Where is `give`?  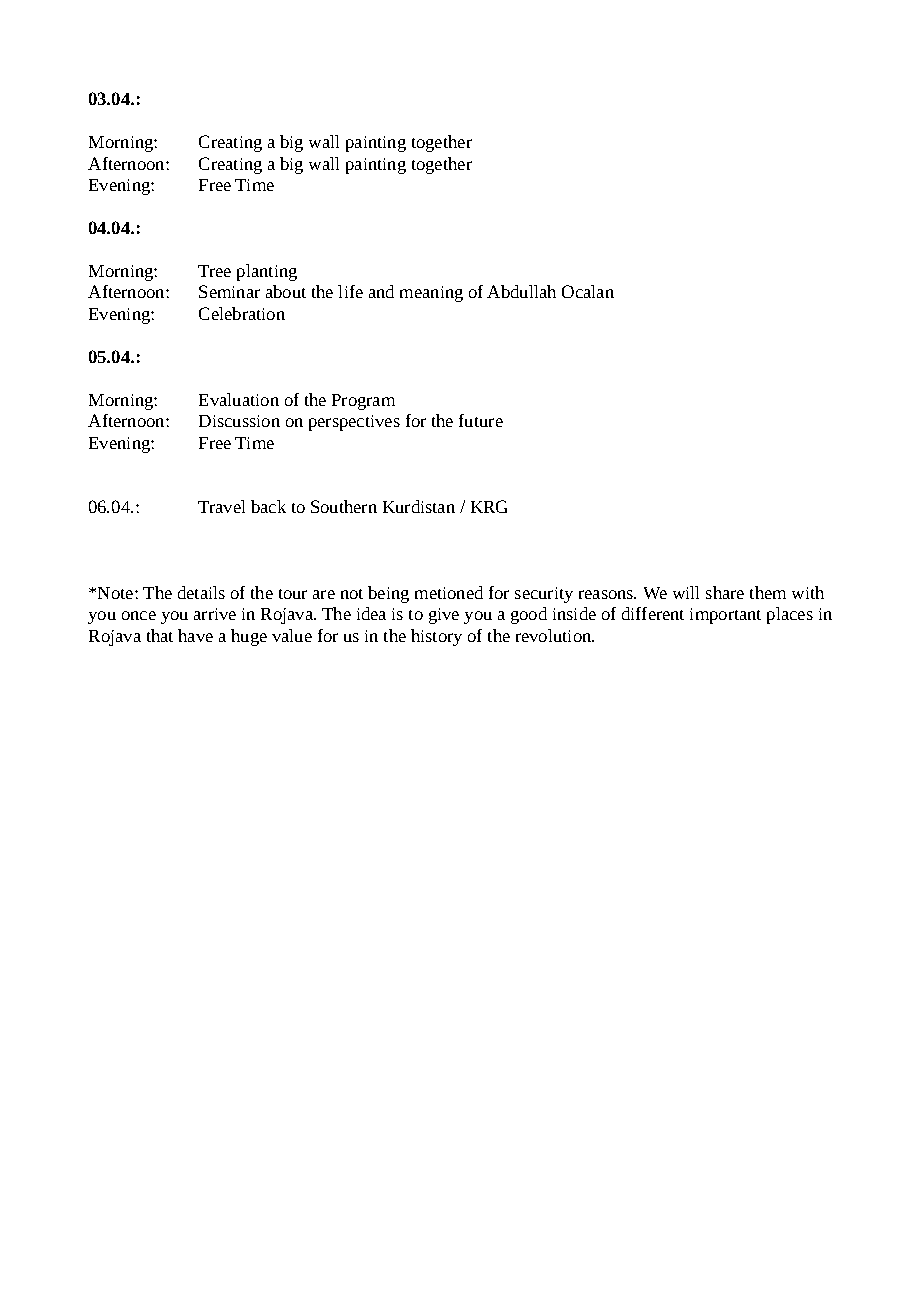 give is located at coordinates (444, 616).
